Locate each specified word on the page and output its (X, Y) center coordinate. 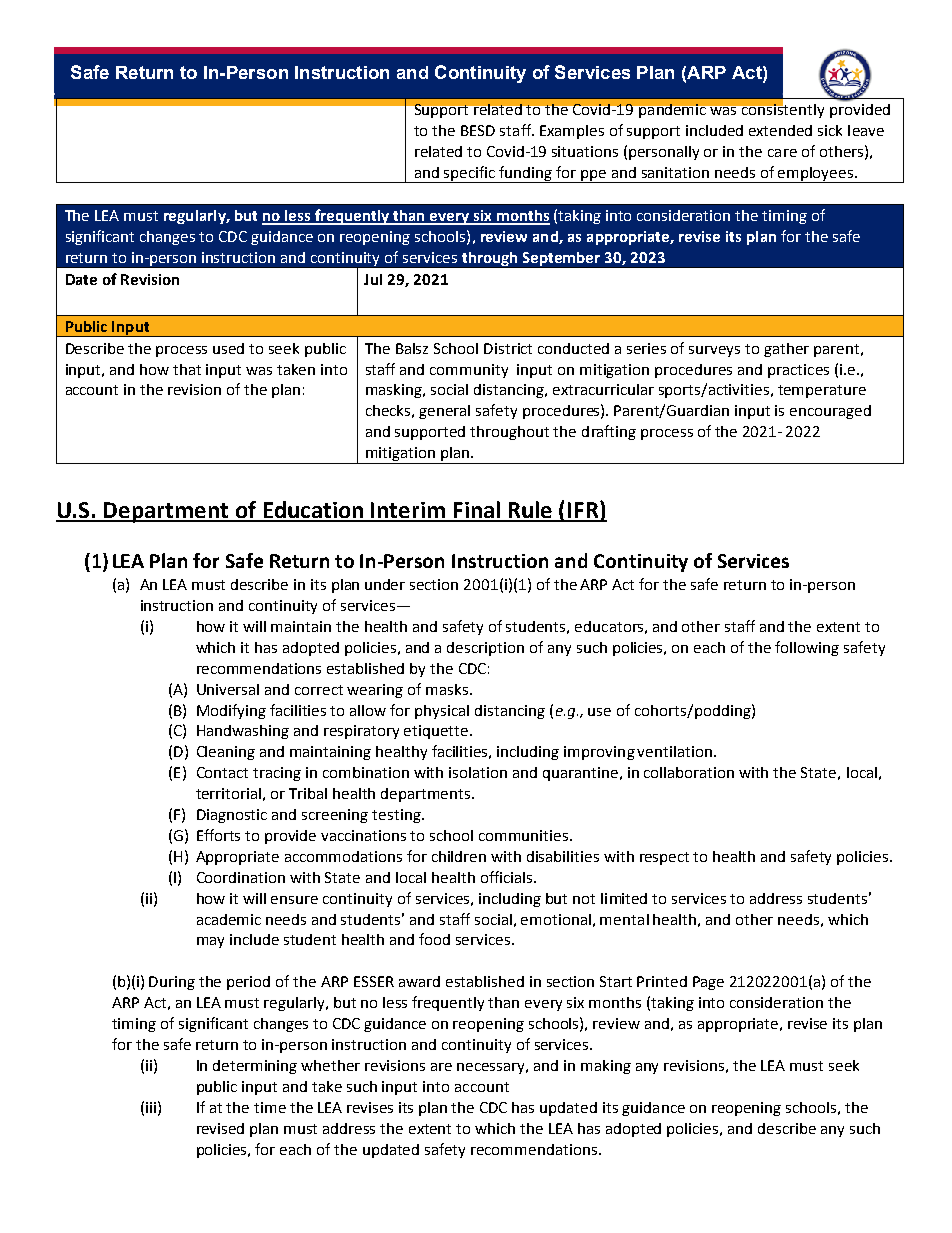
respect (664, 858)
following (807, 648)
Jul (373, 279)
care (782, 153)
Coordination (241, 877)
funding (526, 174)
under (385, 584)
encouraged (830, 412)
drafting (609, 432)
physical (442, 712)
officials (508, 877)
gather (786, 350)
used (228, 348)
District (508, 348)
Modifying (231, 711)
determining (255, 1067)
